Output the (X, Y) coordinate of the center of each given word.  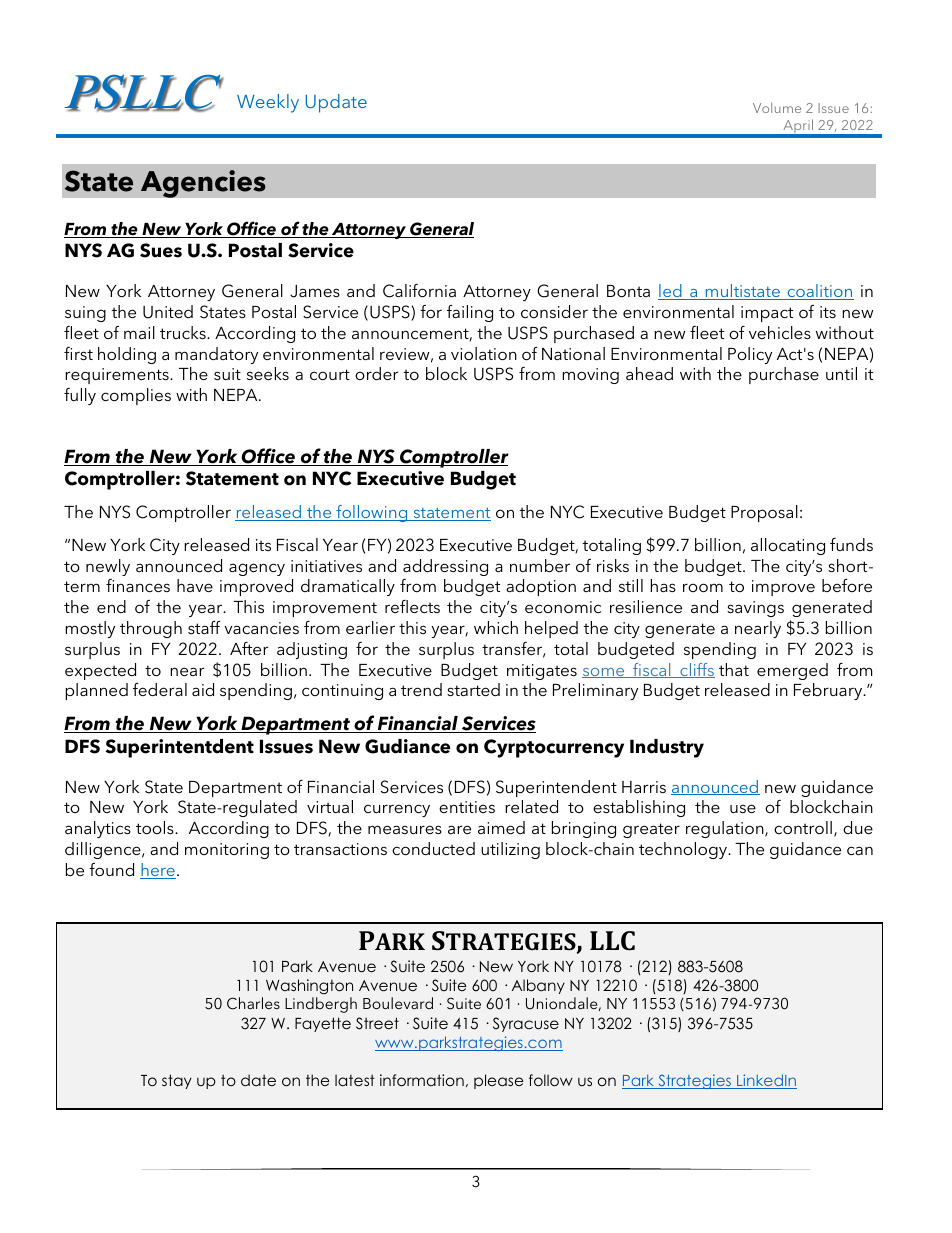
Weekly (268, 103)
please (498, 1081)
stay (177, 1081)
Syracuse (526, 1024)
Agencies (203, 184)
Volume (777, 107)
